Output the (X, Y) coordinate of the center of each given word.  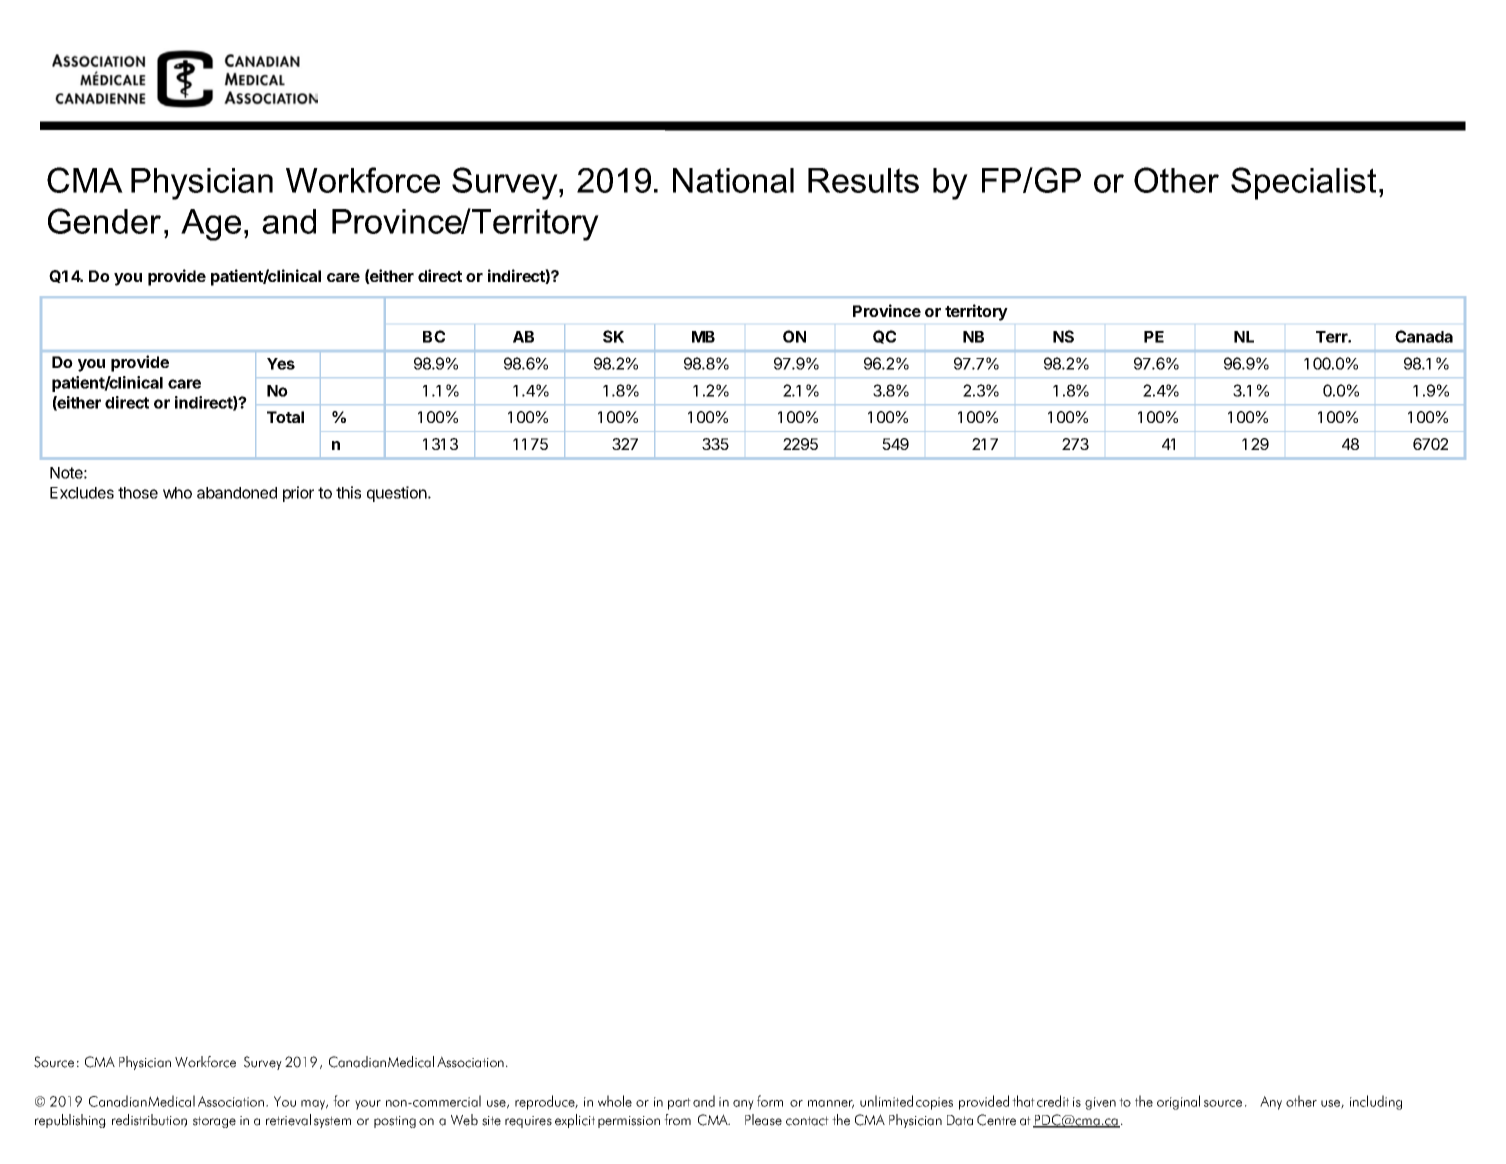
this (348, 492)
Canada (1424, 336)
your (368, 1105)
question (398, 494)
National (733, 180)
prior (298, 494)
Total (285, 417)
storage (214, 1122)
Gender (104, 221)
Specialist (1303, 183)
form (770, 1101)
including (1376, 1102)
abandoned (237, 493)
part (679, 1104)
